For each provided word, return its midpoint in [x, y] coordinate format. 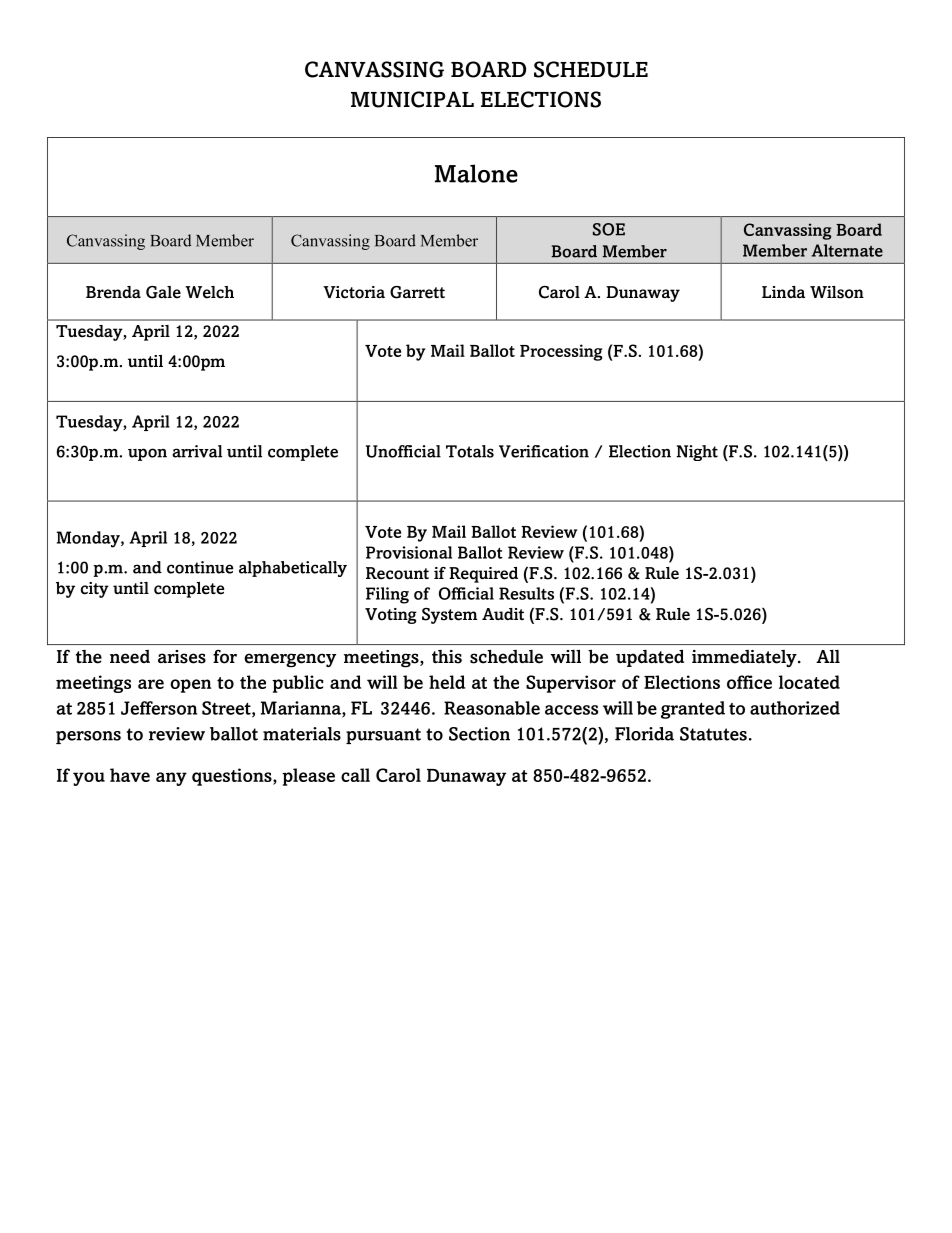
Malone [476, 173]
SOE [609, 229]
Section [479, 734]
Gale [163, 292]
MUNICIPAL [412, 99]
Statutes [713, 734]
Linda [783, 292]
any [171, 779]
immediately [745, 658]
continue [200, 567]
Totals [470, 451]
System [449, 616]
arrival [197, 451]
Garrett [417, 292]
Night [697, 453]
